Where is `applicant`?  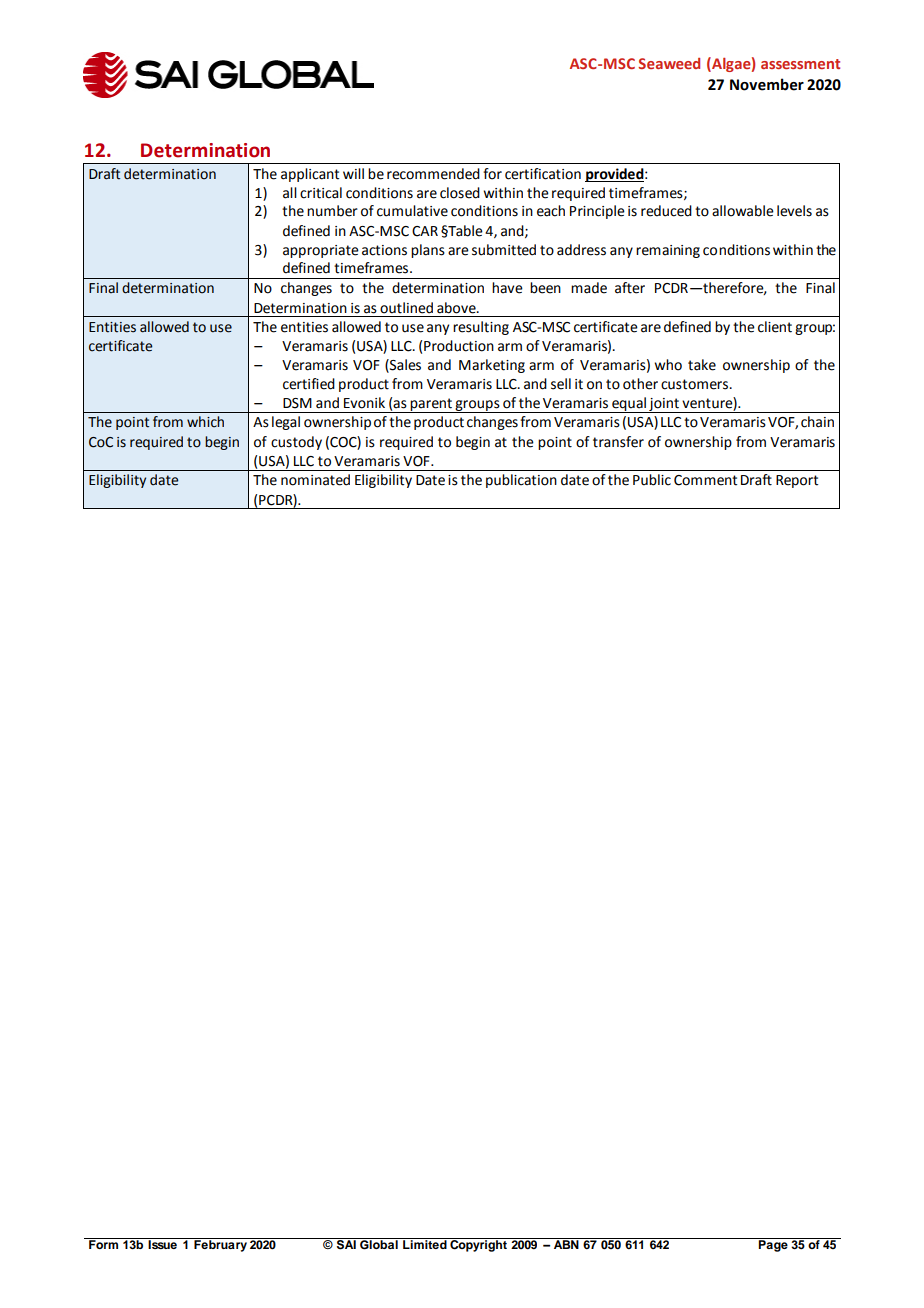 applicant is located at coordinates (310, 175).
